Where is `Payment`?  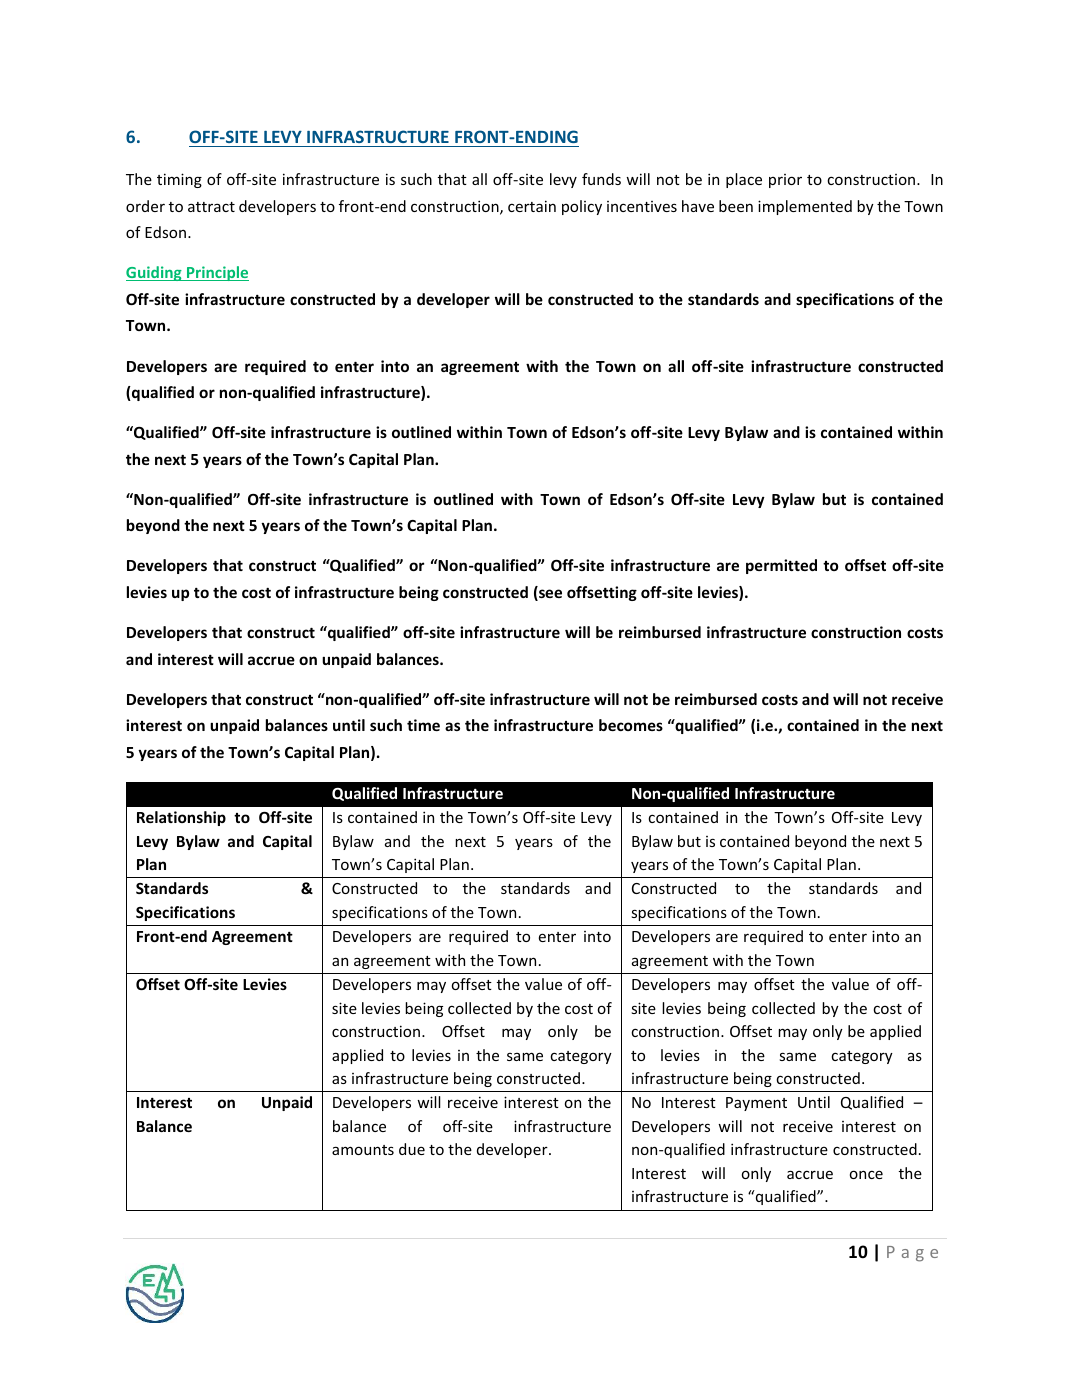
Payment is located at coordinates (756, 1104).
